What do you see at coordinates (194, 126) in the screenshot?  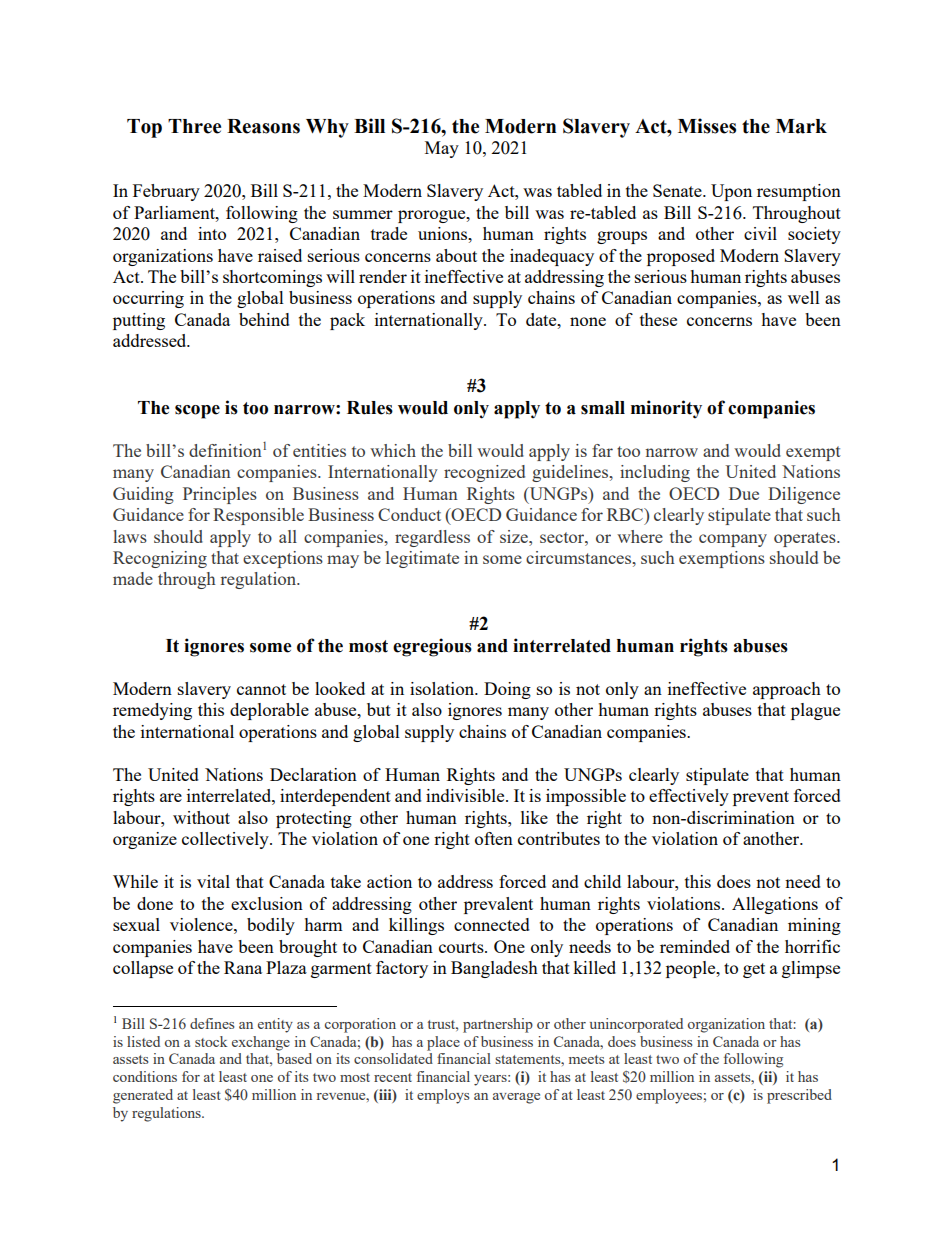 I see `Three` at bounding box center [194, 126].
